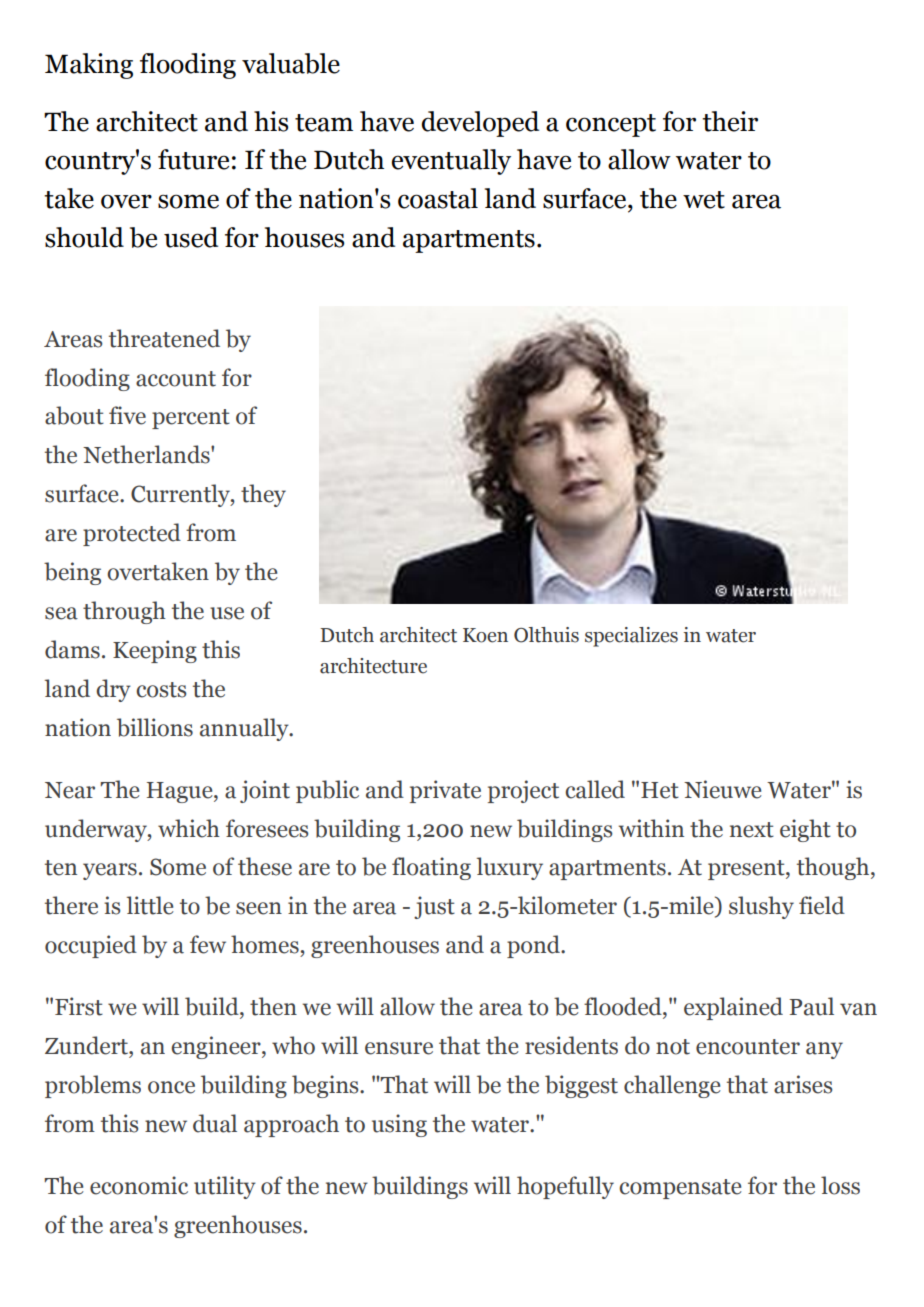 This screenshot has width=924, height=1307. What do you see at coordinates (139, 1185) in the screenshot?
I see `economic` at bounding box center [139, 1185].
